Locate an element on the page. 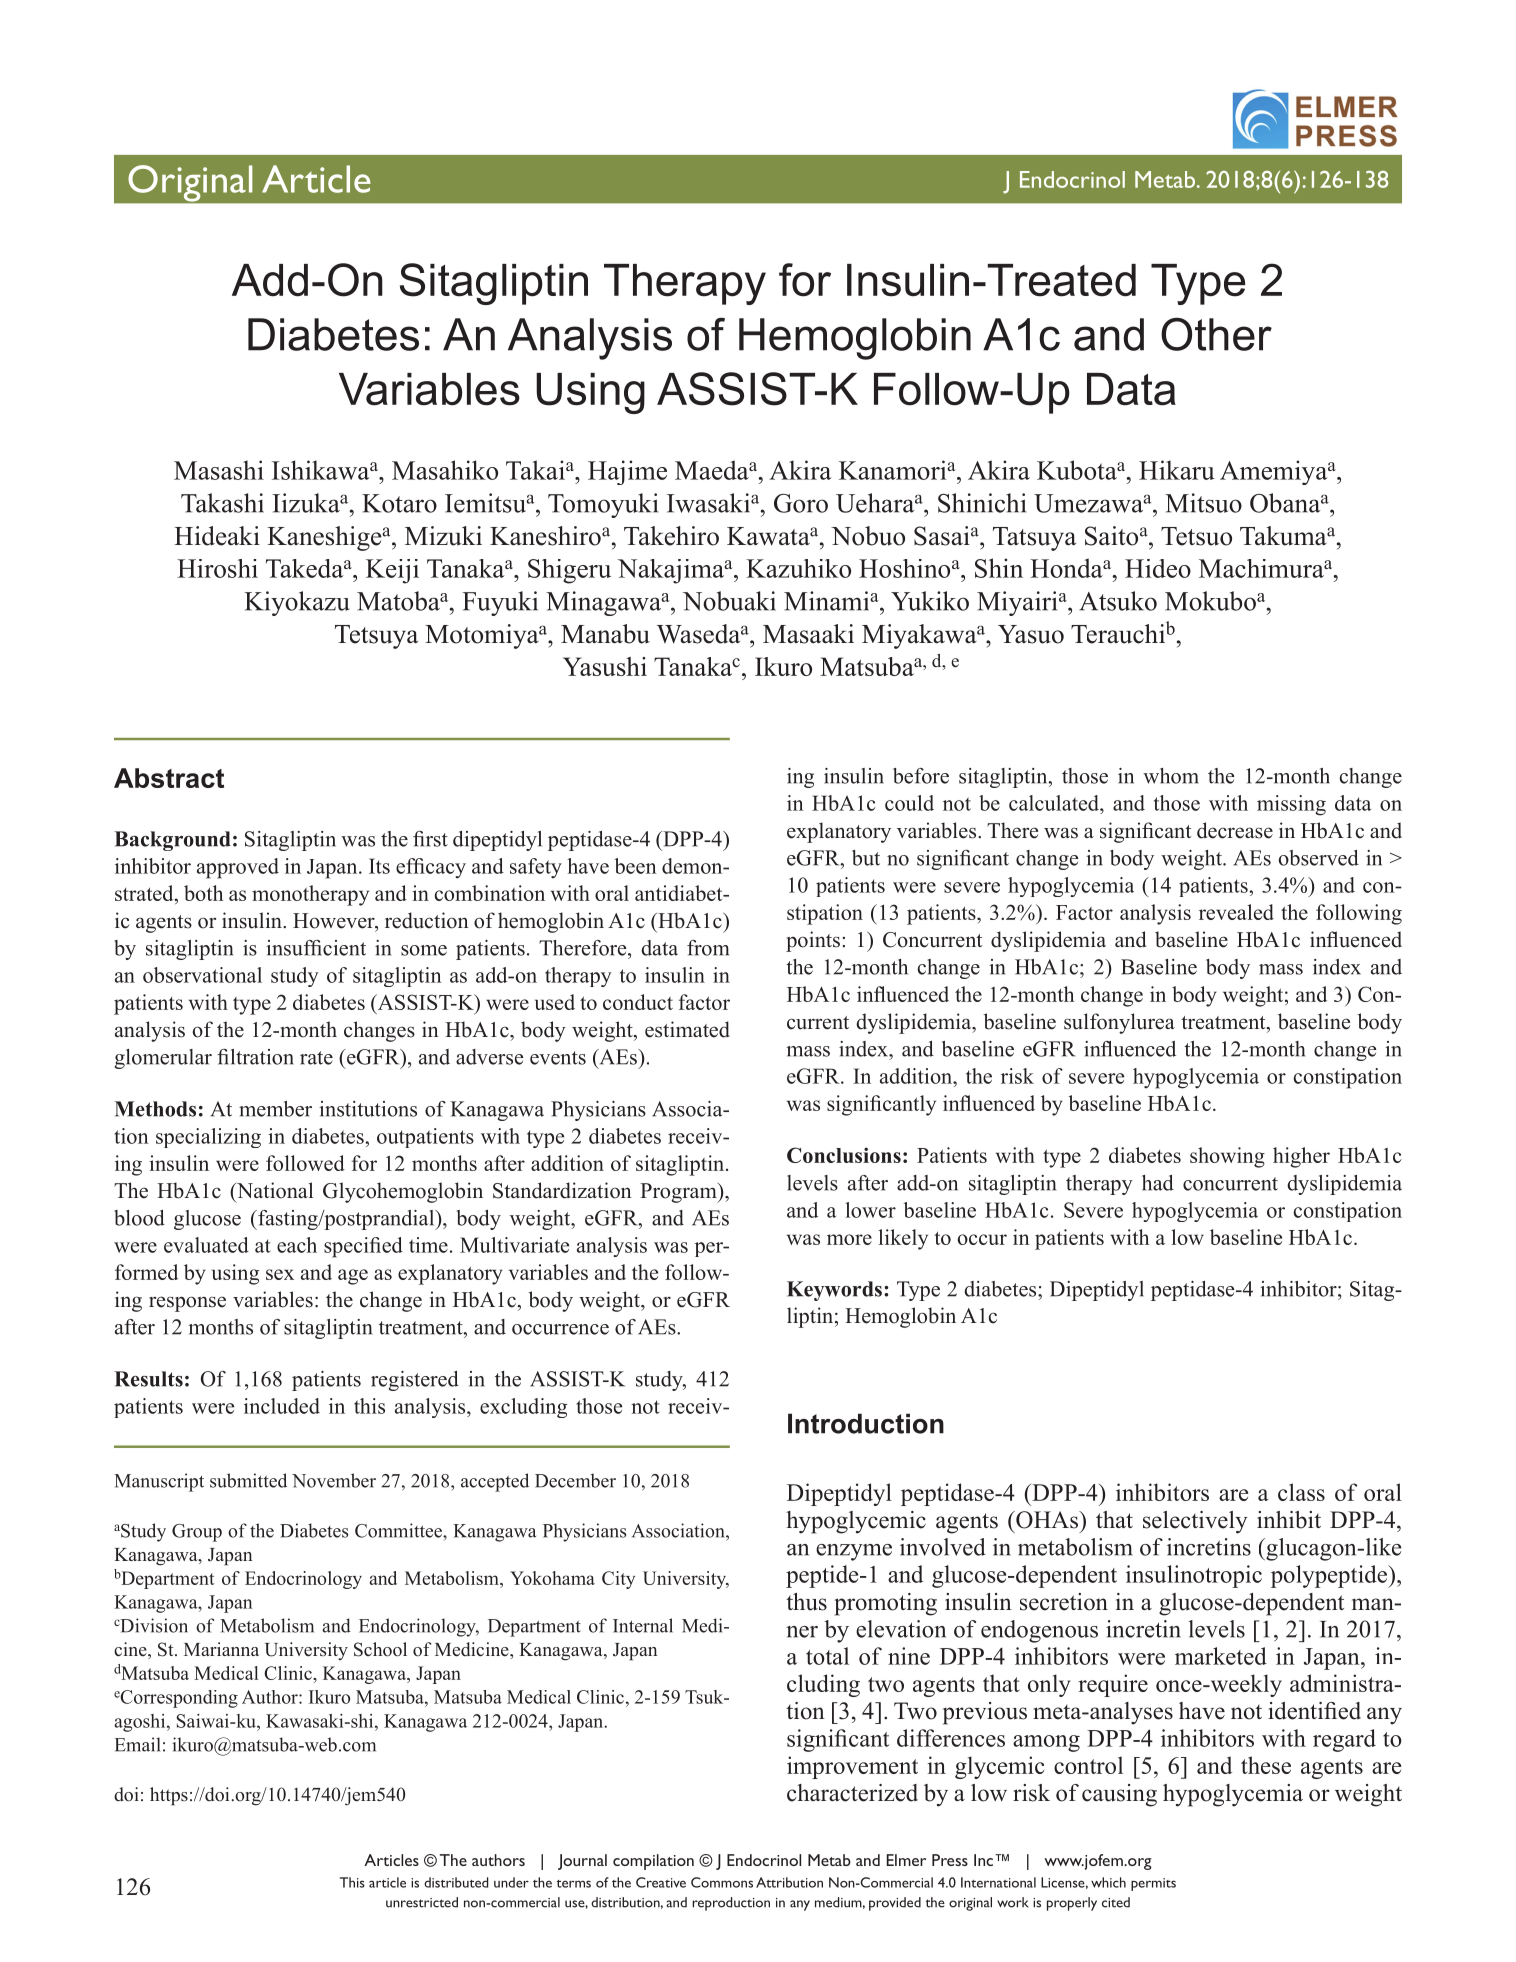 This document has height=1962, width=1516. Mitsuo is located at coordinates (1203, 503).
